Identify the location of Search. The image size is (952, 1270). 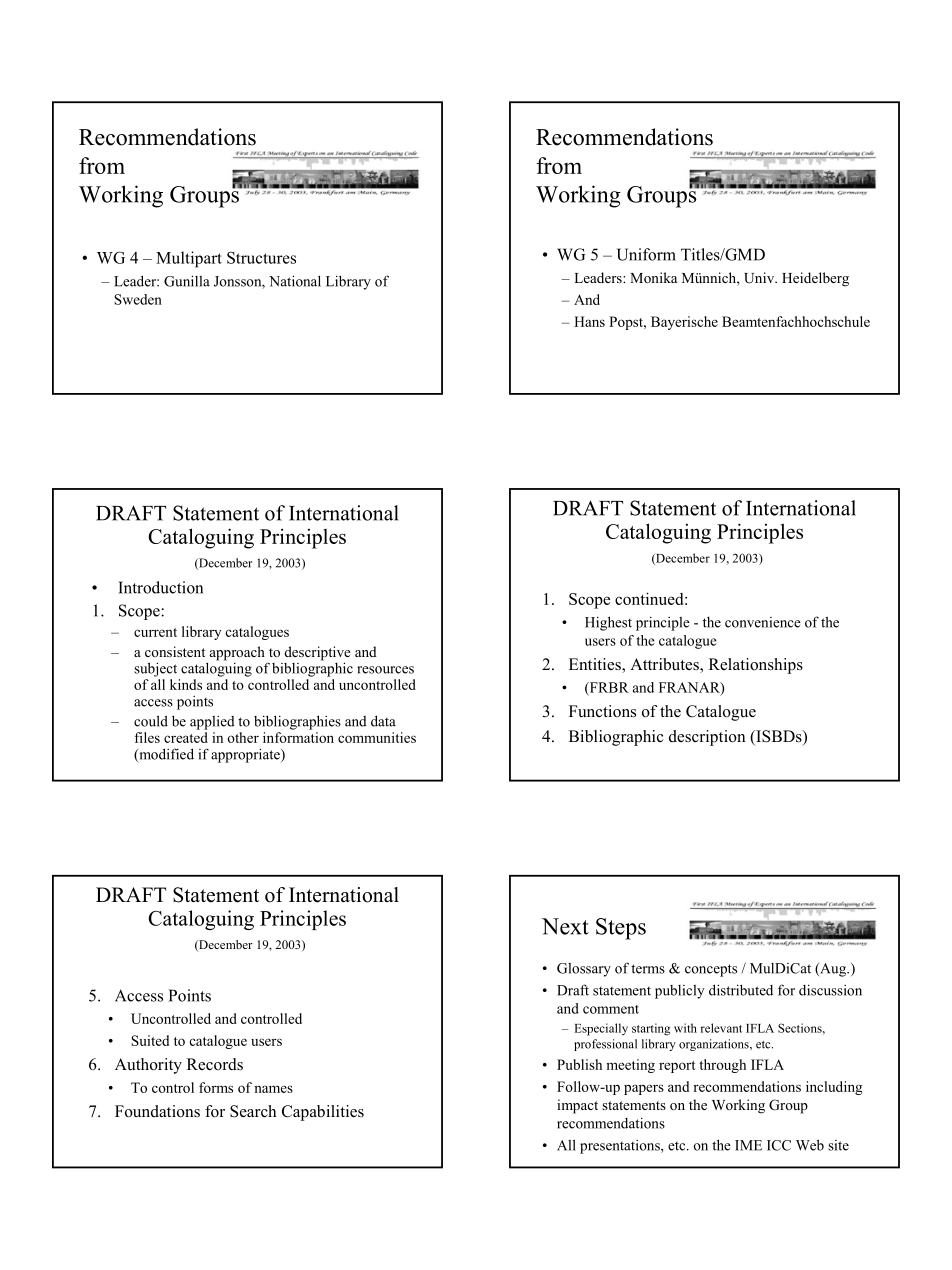
(253, 1111).
